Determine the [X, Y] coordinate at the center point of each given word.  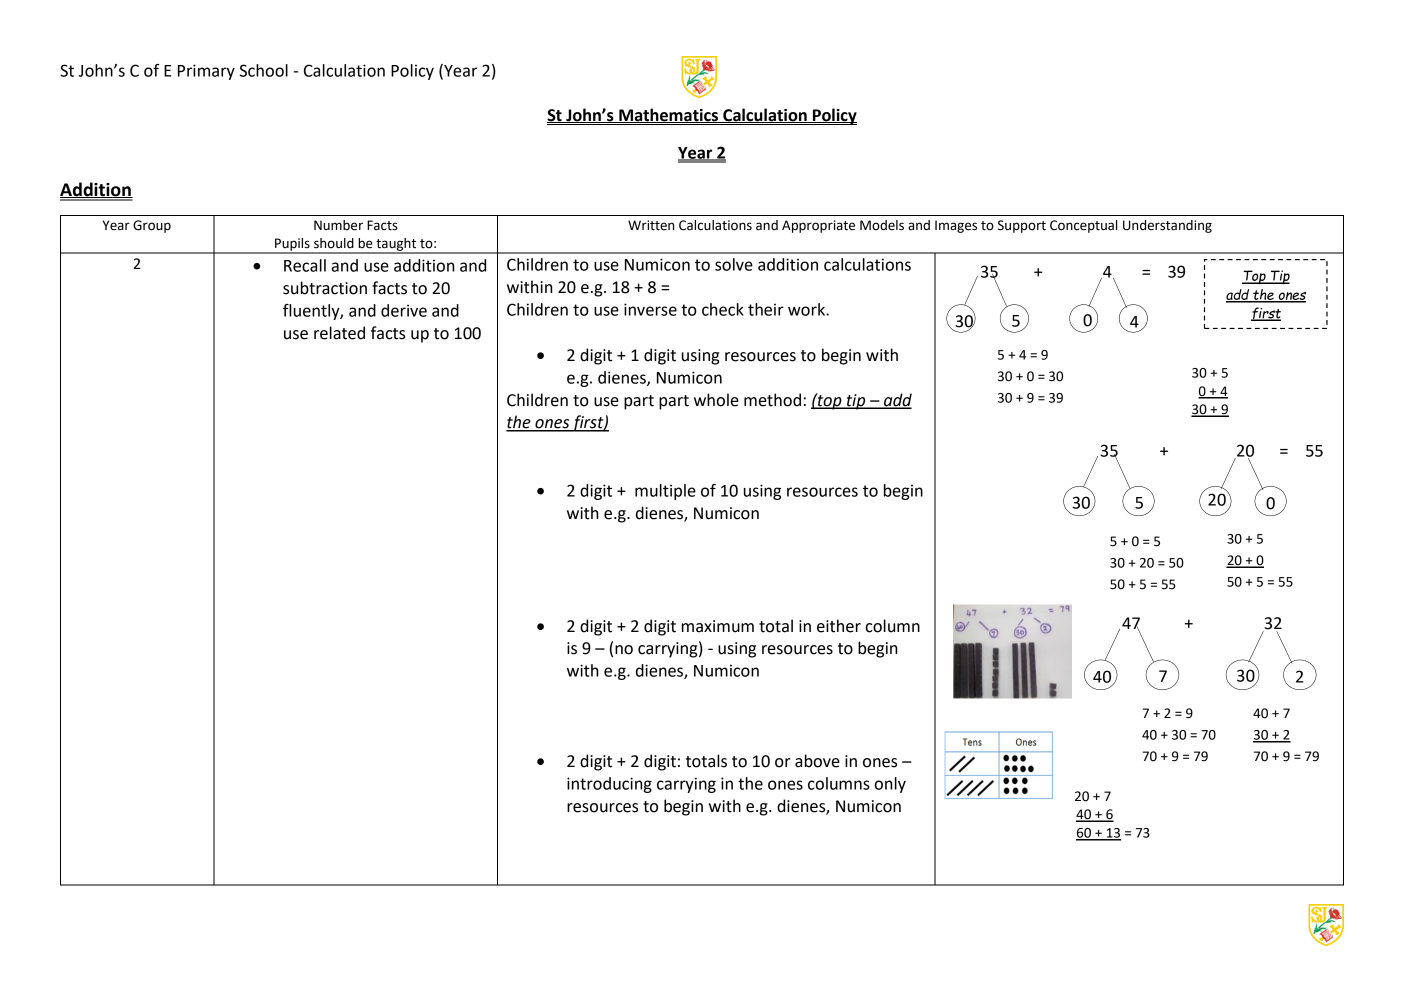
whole [716, 400]
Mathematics [669, 115]
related [339, 333]
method [772, 400]
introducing [609, 785]
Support [1022, 226]
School [264, 70]
